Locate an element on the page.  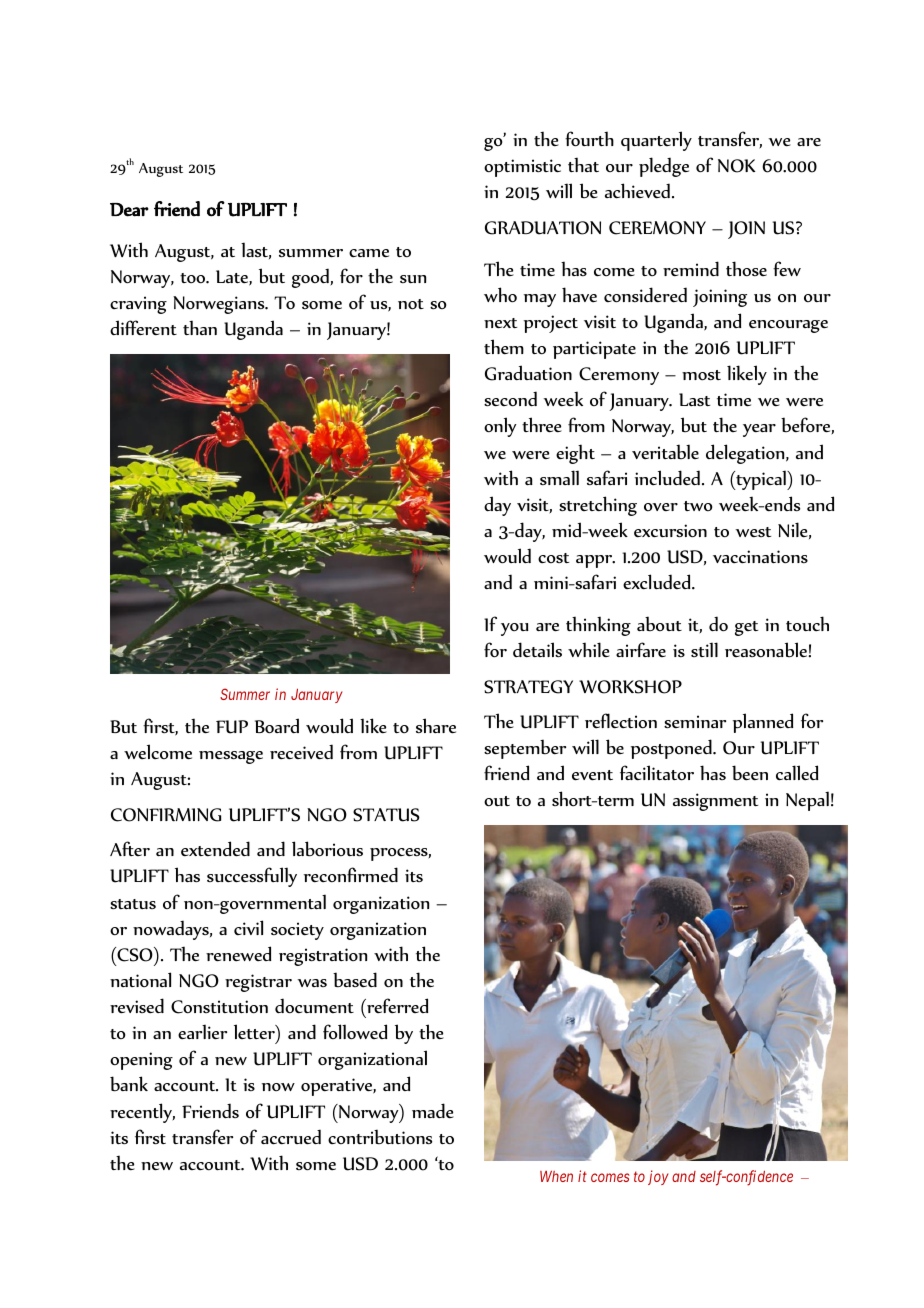
year is located at coordinates (759, 430).
